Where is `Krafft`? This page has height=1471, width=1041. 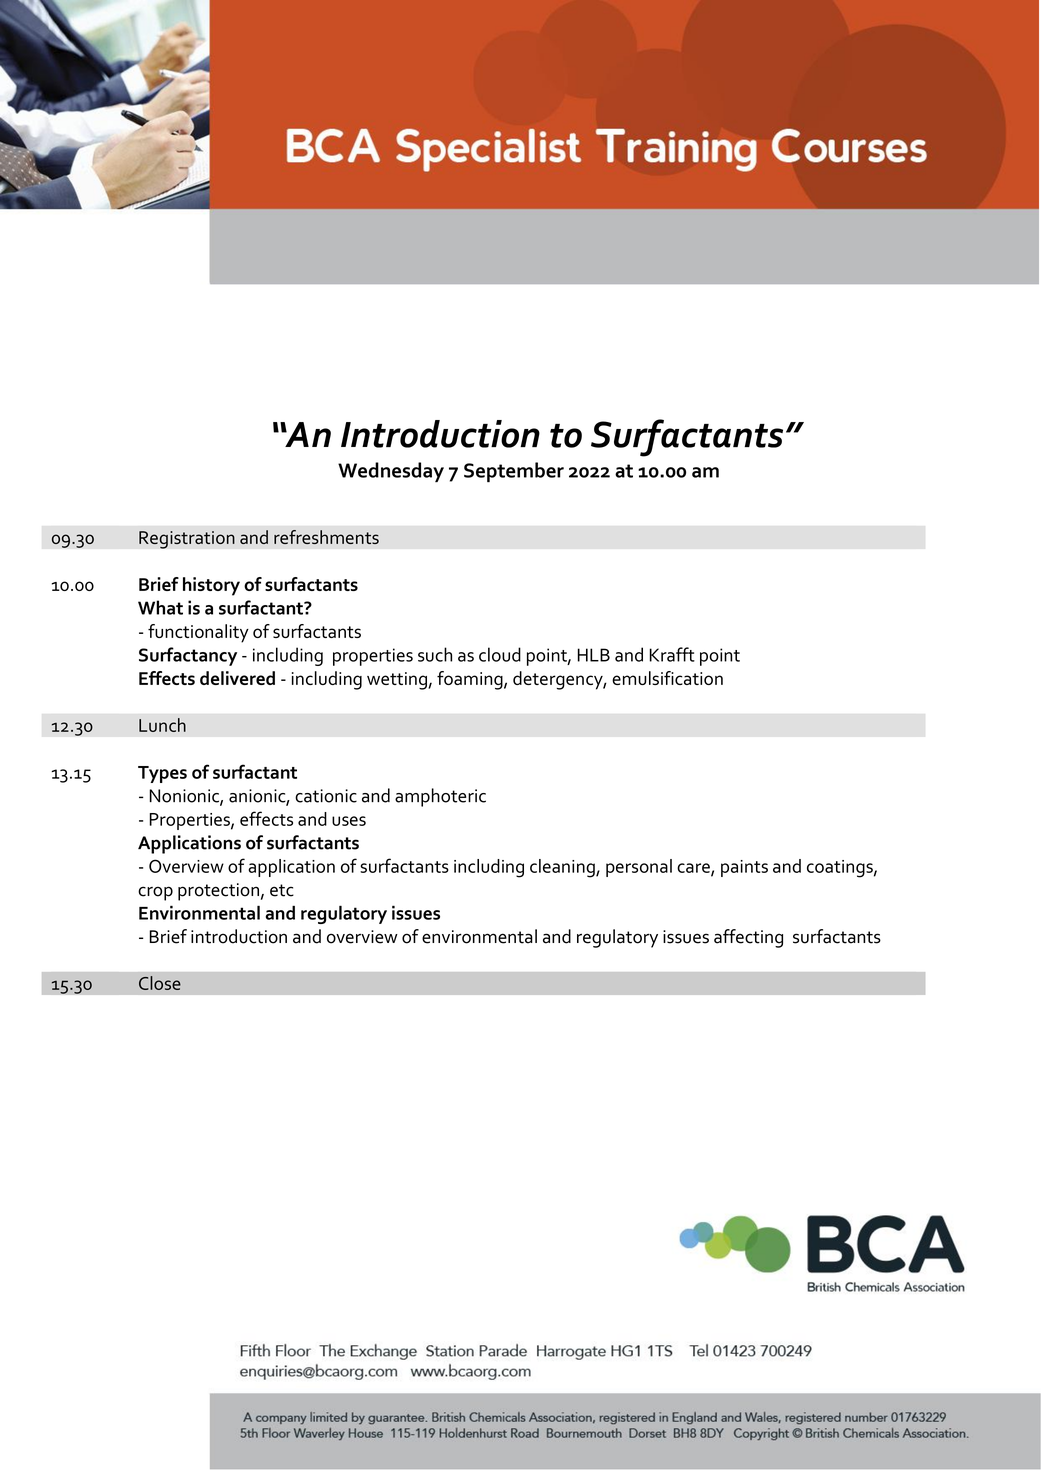 Krafft is located at coordinates (672, 654).
